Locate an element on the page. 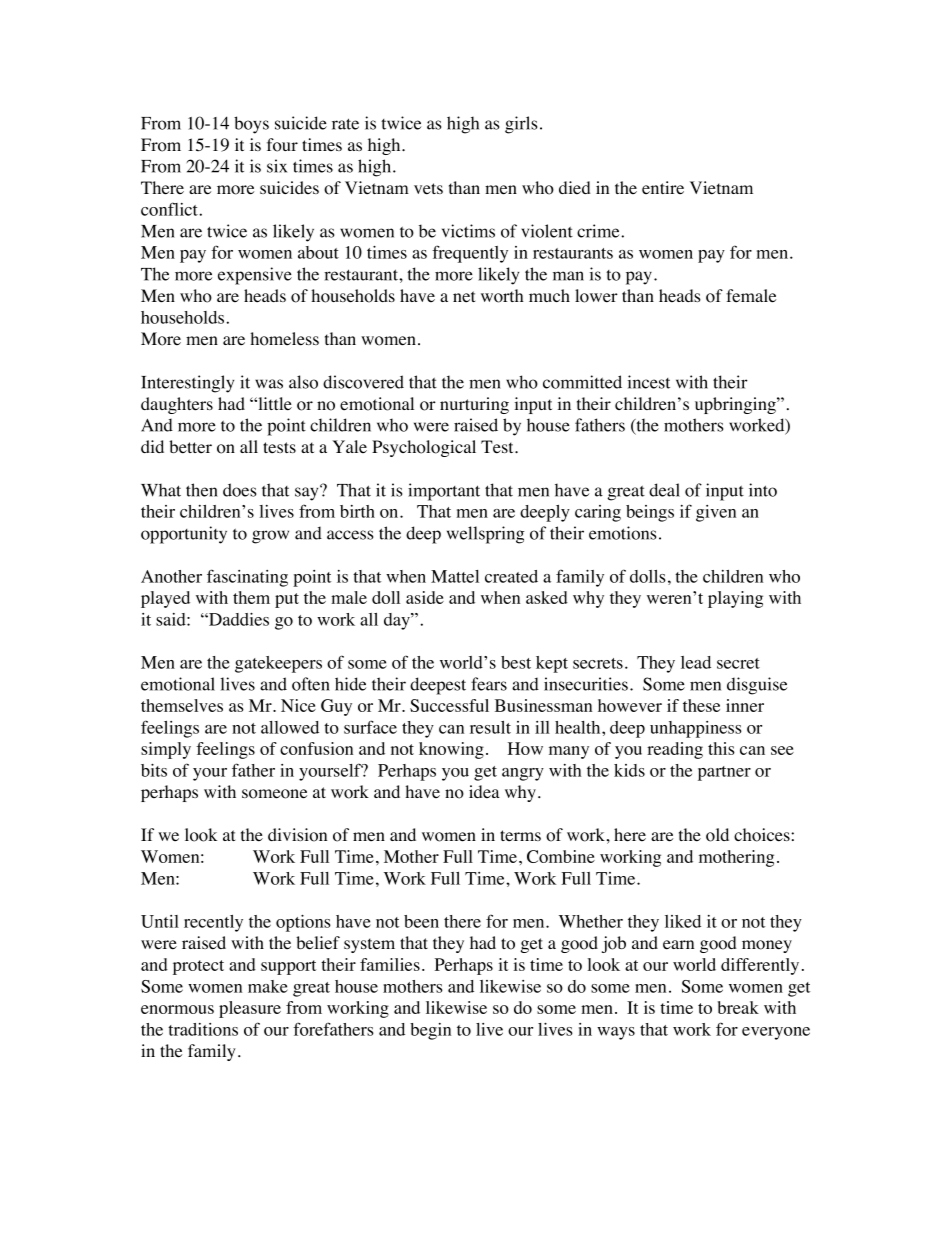  terms is located at coordinates (520, 836).
